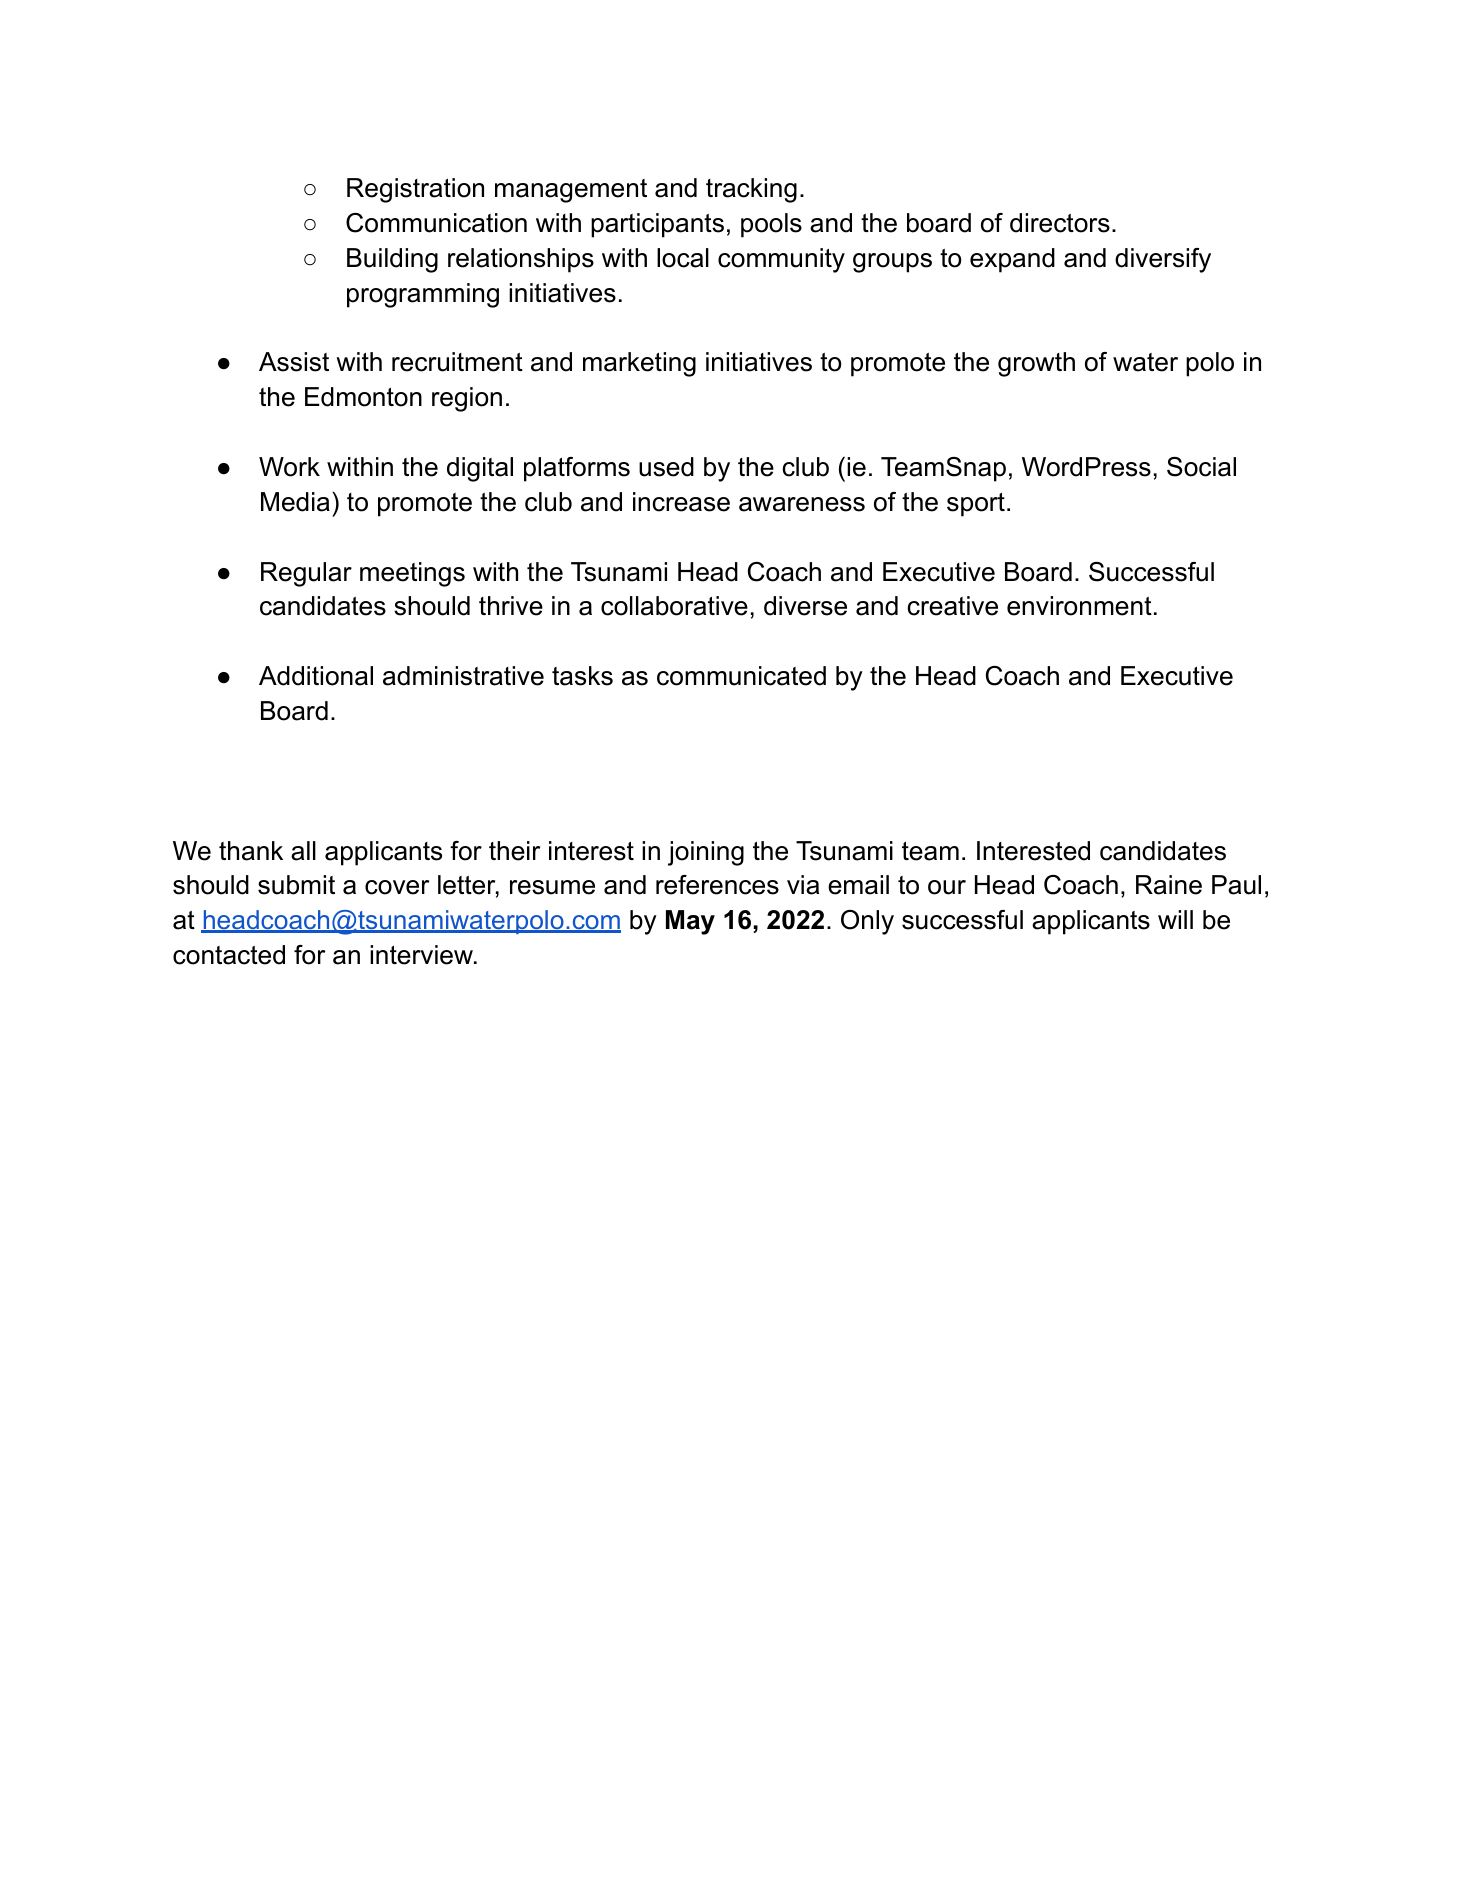  Describe the element at coordinates (690, 922) in the page. I see `May` at that location.
